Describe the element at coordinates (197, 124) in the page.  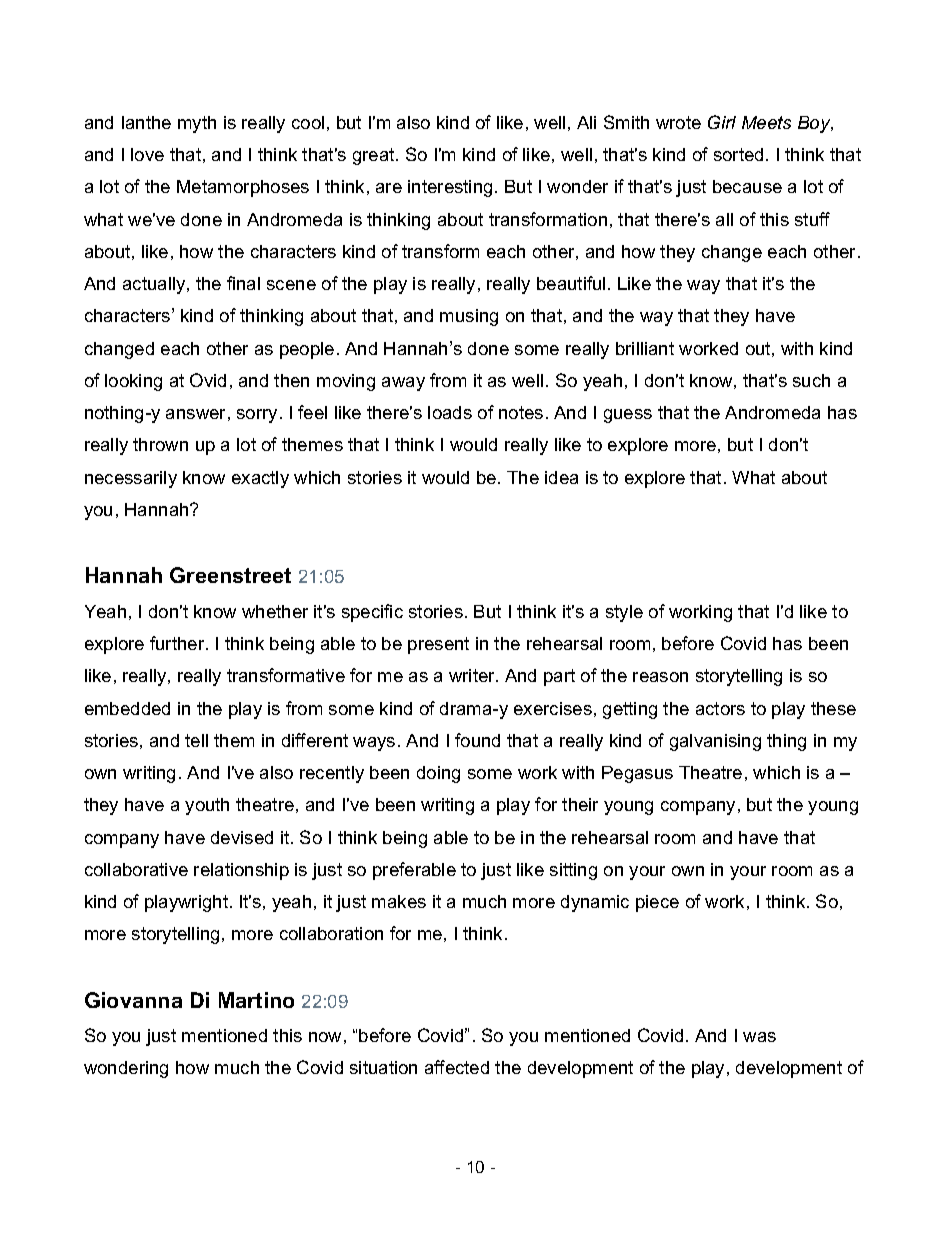
I see `myth` at that location.
